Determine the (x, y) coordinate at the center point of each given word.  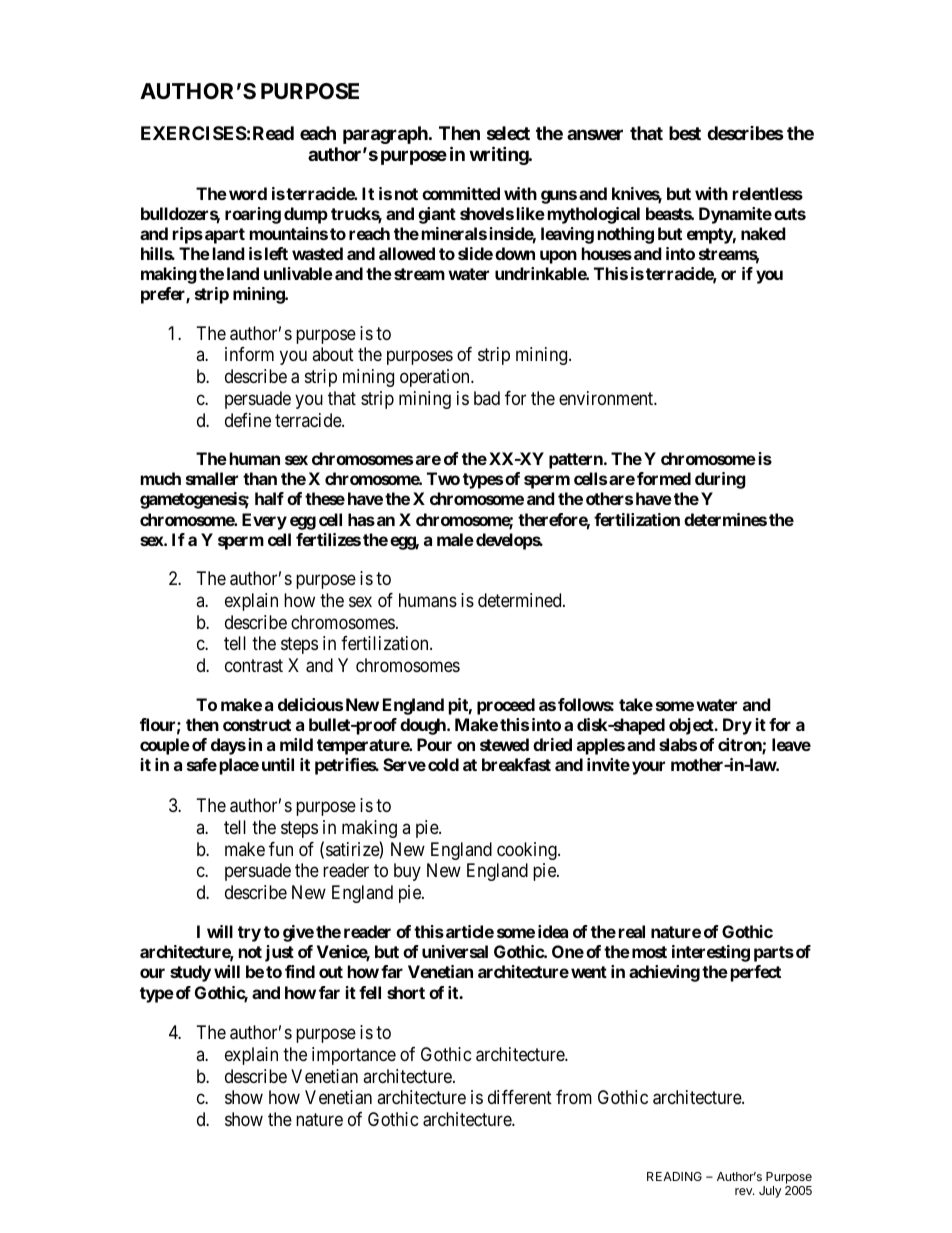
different (520, 1097)
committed (461, 193)
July (770, 1192)
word (248, 193)
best (685, 133)
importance (354, 1056)
